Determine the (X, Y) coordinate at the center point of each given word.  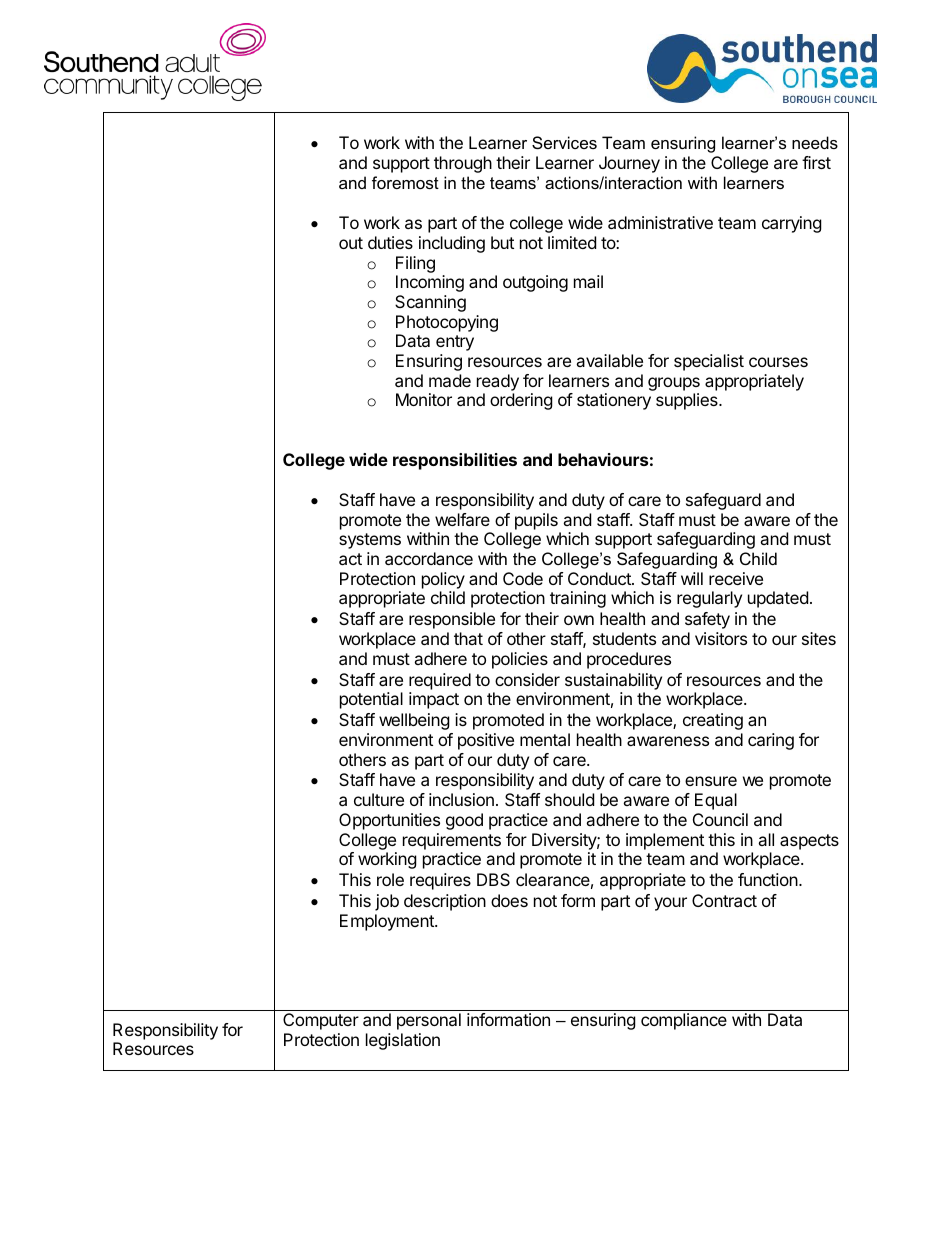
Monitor (424, 399)
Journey (629, 164)
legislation (403, 1041)
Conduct (600, 578)
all (766, 839)
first (816, 162)
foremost (405, 182)
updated (778, 599)
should (569, 799)
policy (443, 582)
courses (778, 362)
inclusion (461, 799)
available (609, 360)
